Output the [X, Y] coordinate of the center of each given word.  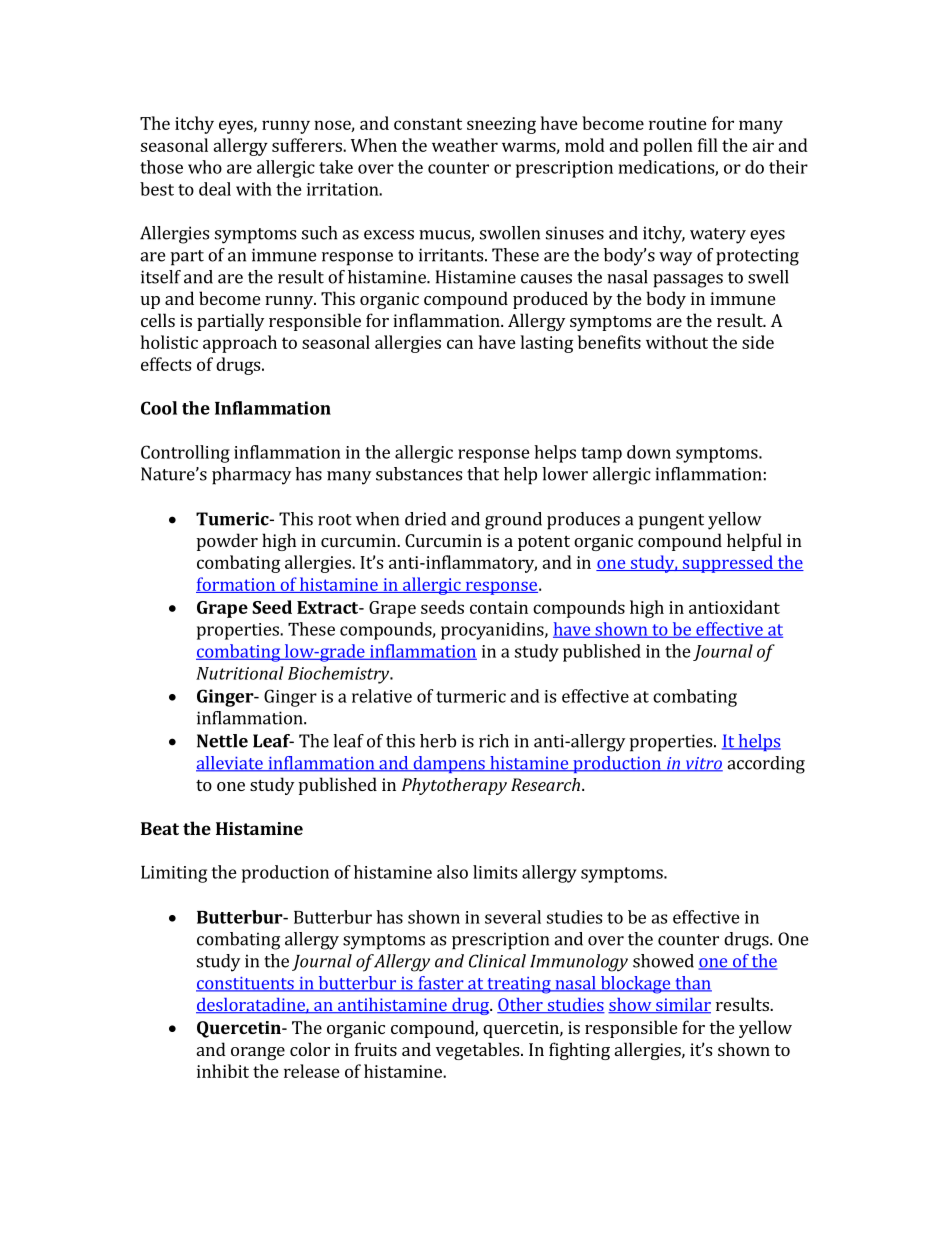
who [205, 167]
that [483, 474]
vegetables [479, 1051]
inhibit [223, 1071]
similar [682, 1006]
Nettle [222, 741]
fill [708, 145]
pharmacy [251, 476]
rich [494, 741]
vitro [703, 764]
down [649, 452]
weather [465, 145]
